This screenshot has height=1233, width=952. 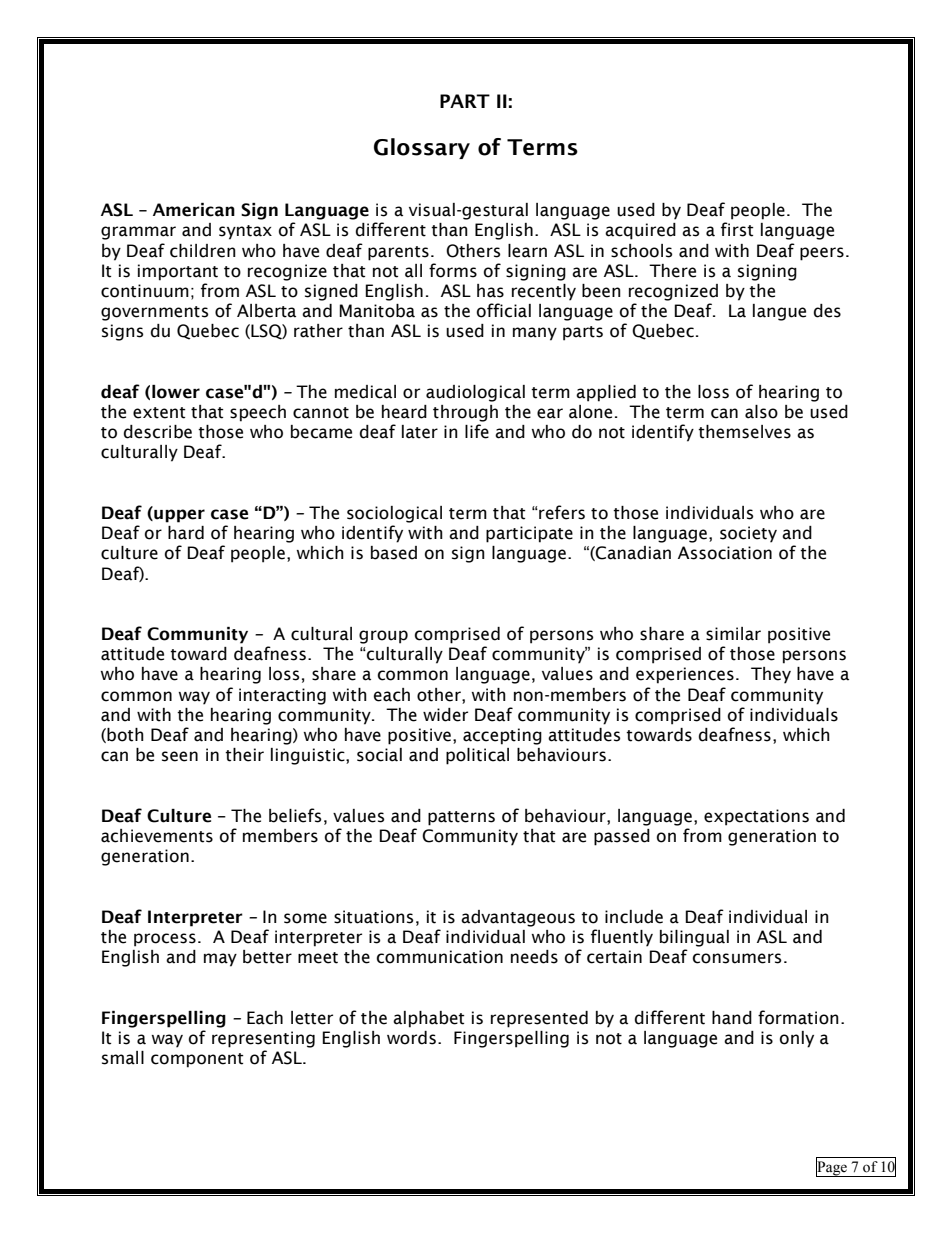 What do you see at coordinates (157, 836) in the screenshot?
I see `achievements` at bounding box center [157, 836].
